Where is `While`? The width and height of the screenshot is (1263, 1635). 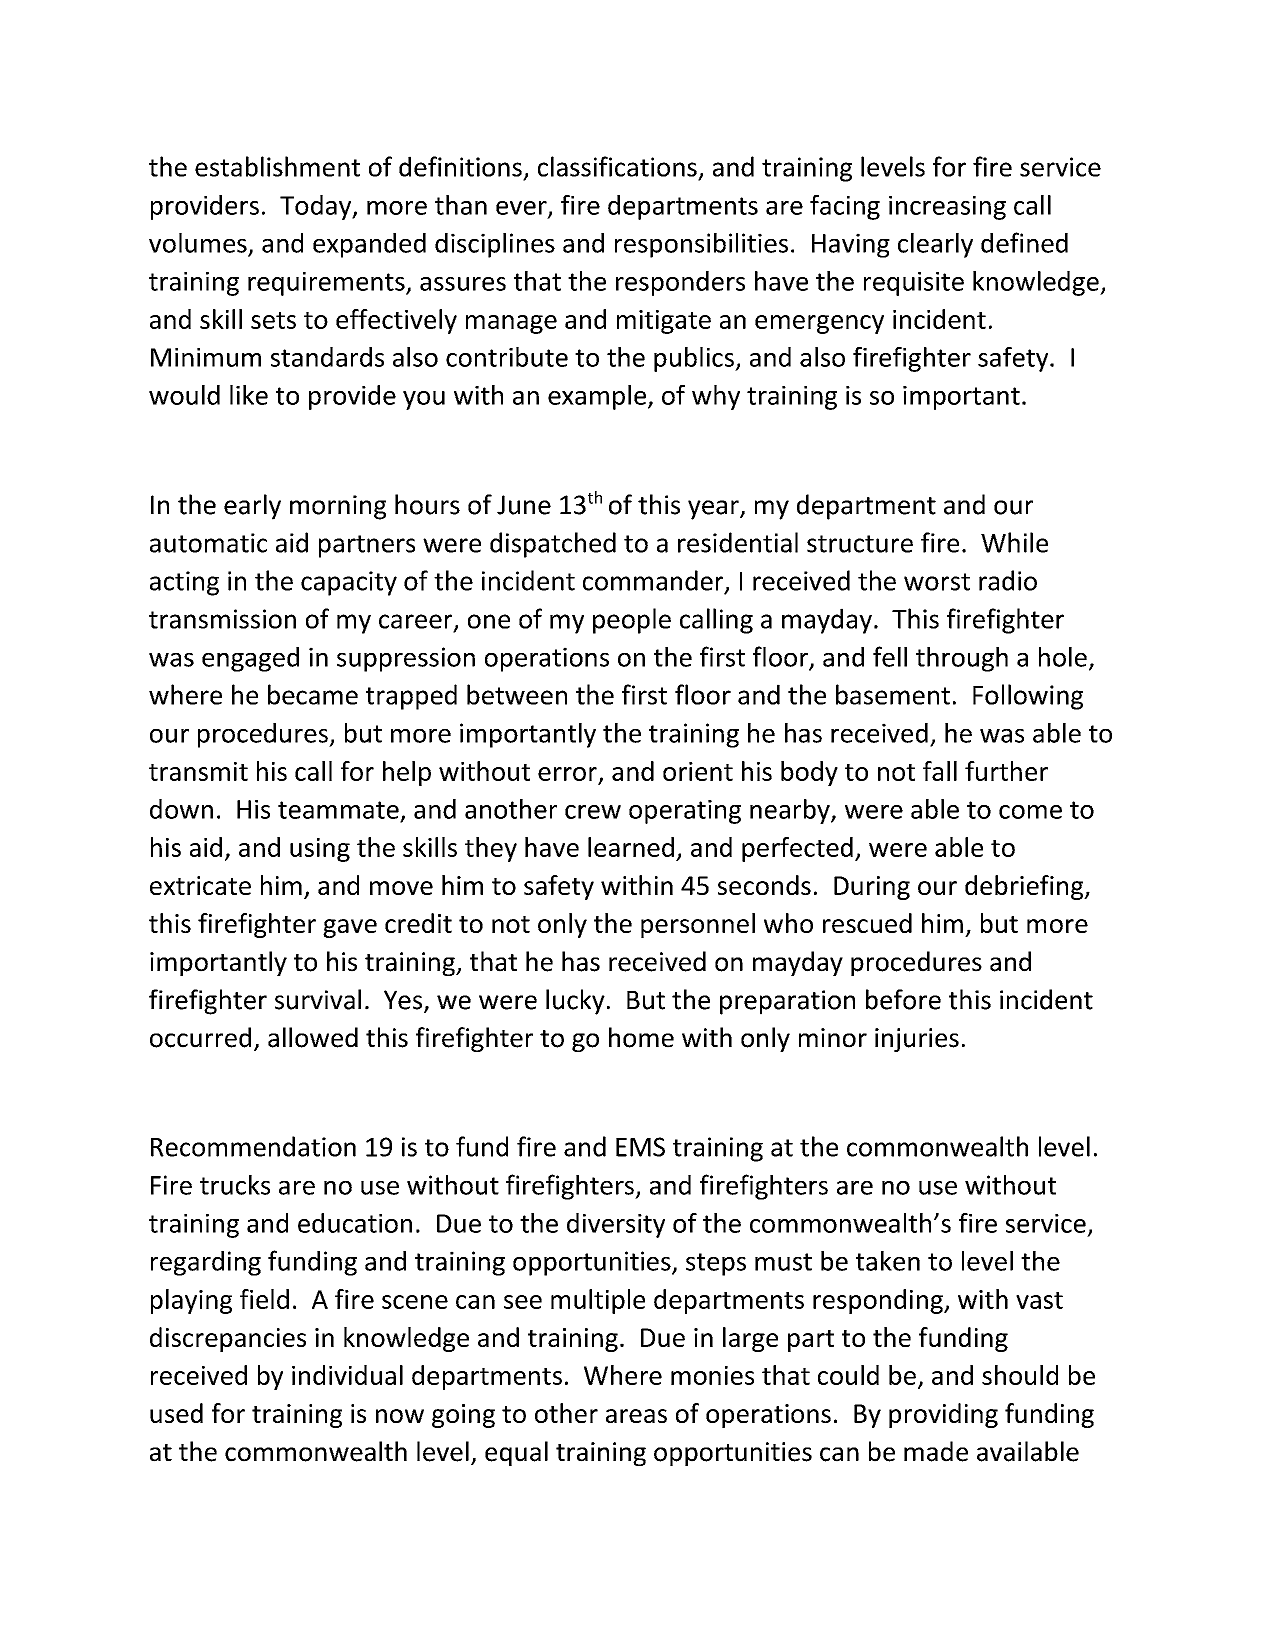
While is located at coordinates (1014, 542).
